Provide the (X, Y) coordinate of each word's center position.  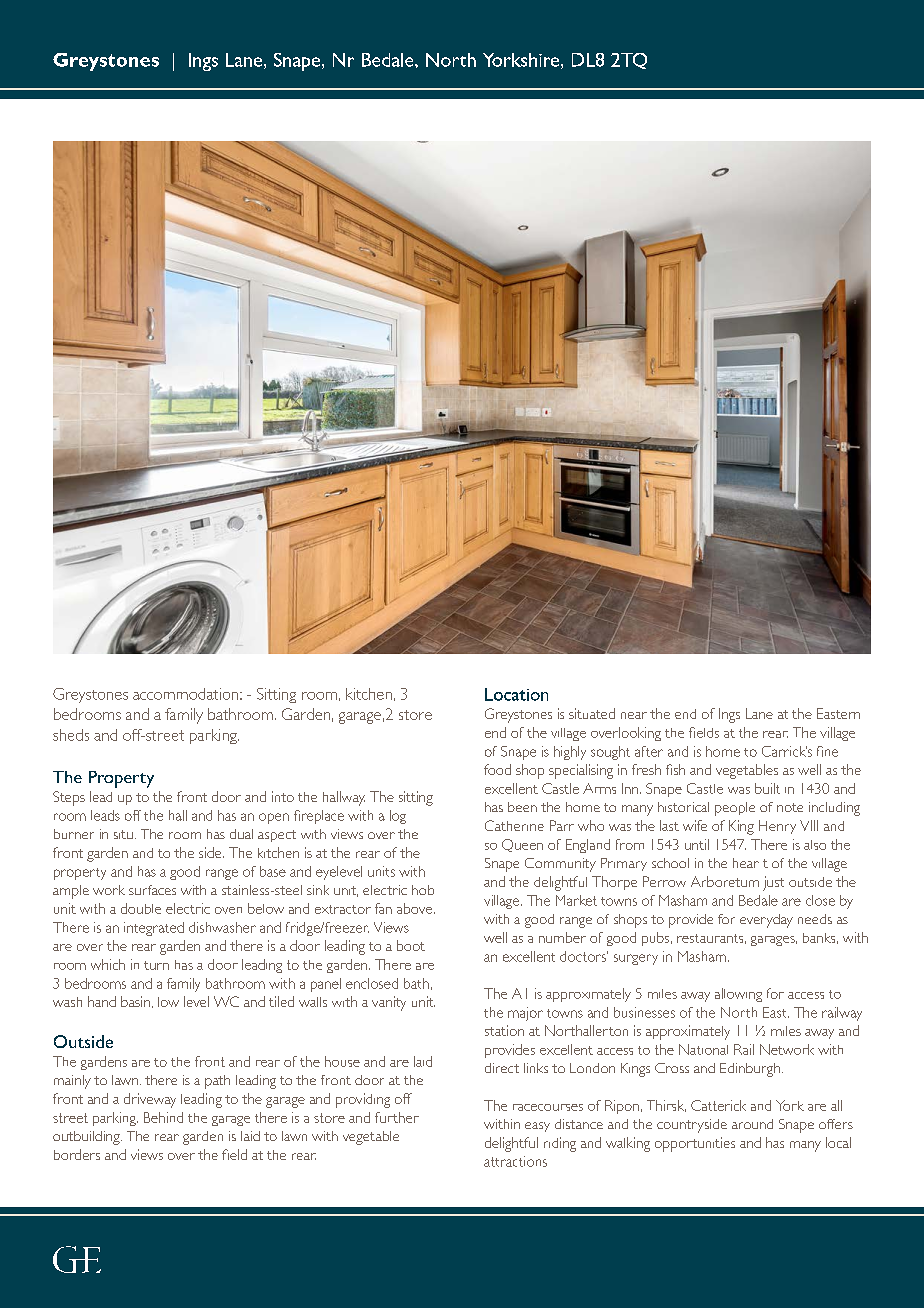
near (634, 715)
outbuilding (87, 1138)
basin (135, 1001)
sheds (71, 735)
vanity (389, 1003)
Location (516, 694)
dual (241, 834)
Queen (522, 845)
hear (746, 863)
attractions (515, 1161)
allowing (738, 995)
